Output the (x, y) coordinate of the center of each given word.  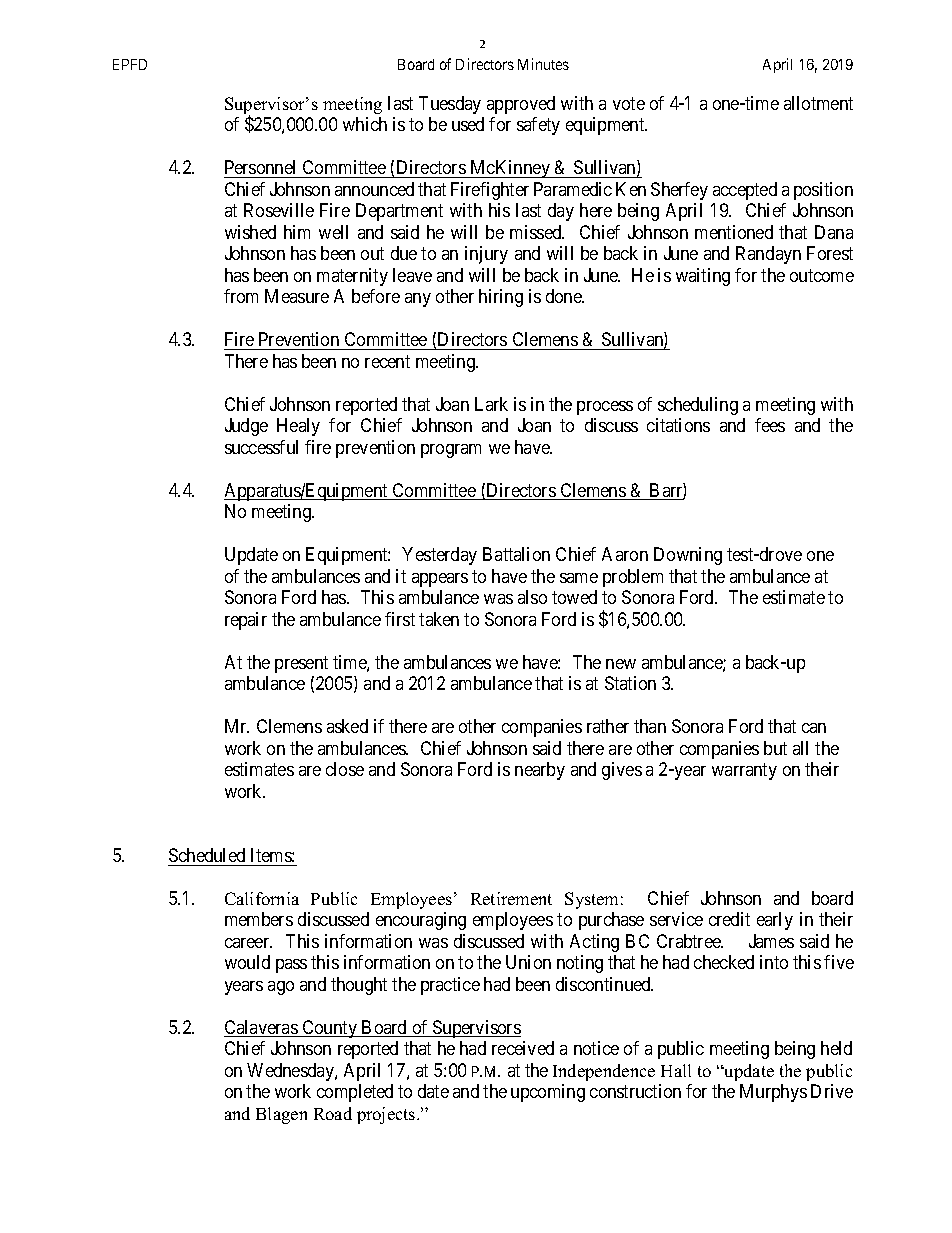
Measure (297, 296)
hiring (501, 298)
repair (246, 621)
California (262, 898)
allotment (818, 103)
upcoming (548, 1093)
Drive (832, 1091)
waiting (703, 277)
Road (333, 1113)
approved (521, 105)
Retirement (511, 898)
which (365, 124)
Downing (688, 556)
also (532, 597)
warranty (744, 771)
